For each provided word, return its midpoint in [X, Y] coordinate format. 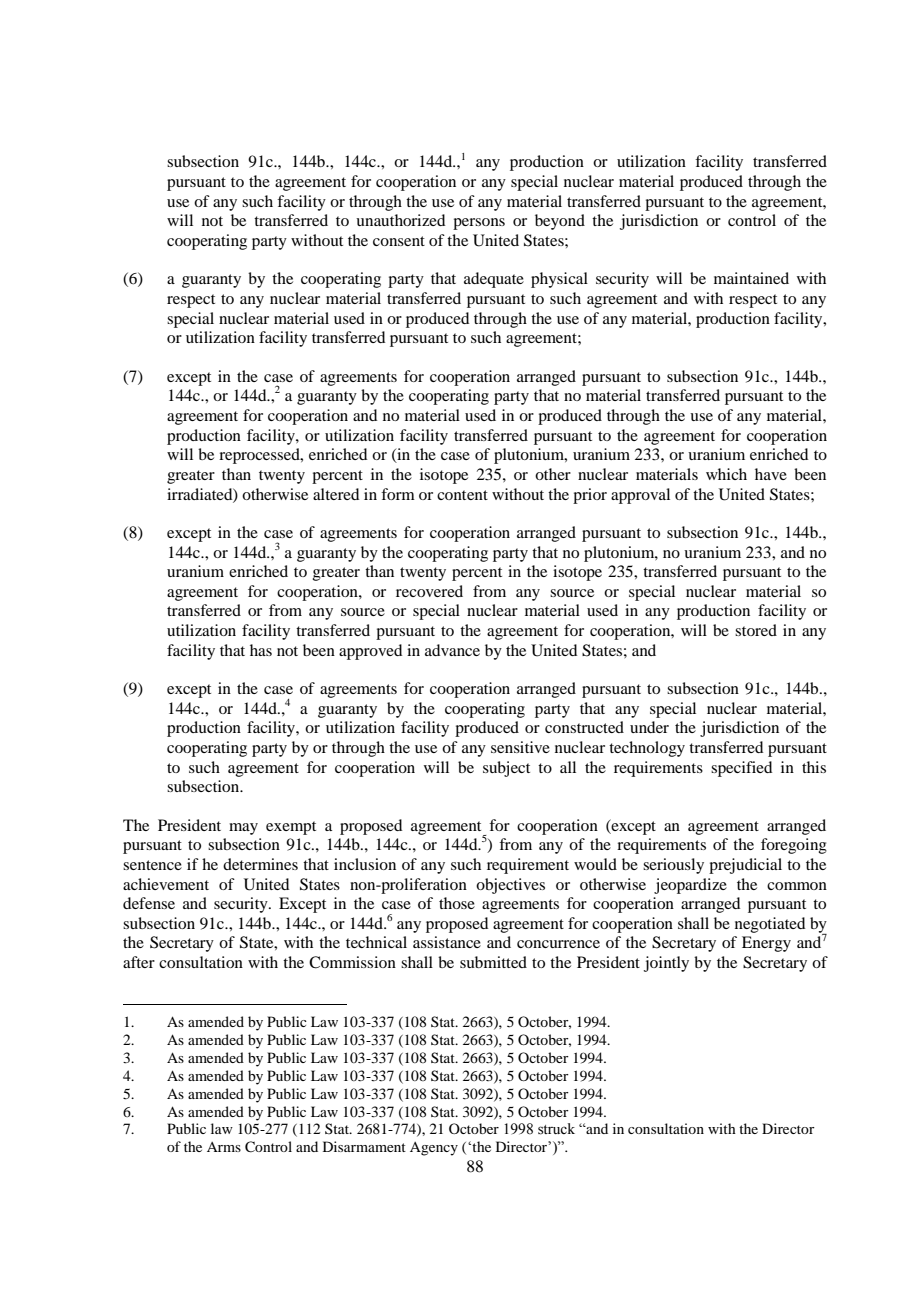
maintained [751, 278]
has [261, 650]
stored [756, 630]
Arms [224, 1147]
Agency [434, 1149]
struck [556, 1129]
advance [452, 650]
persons [479, 224]
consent [399, 241]
